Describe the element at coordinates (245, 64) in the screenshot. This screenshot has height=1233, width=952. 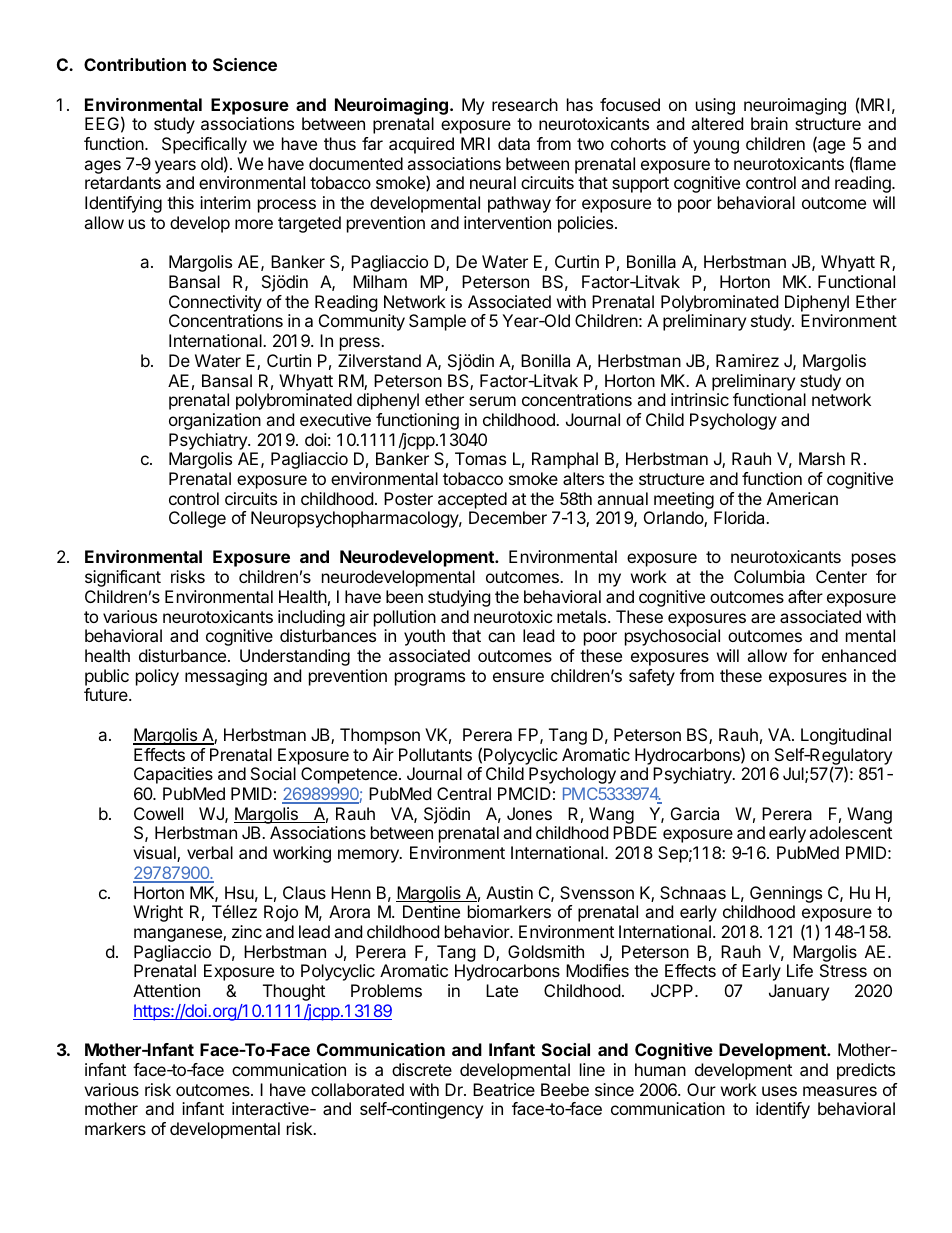
I see `Science` at that location.
